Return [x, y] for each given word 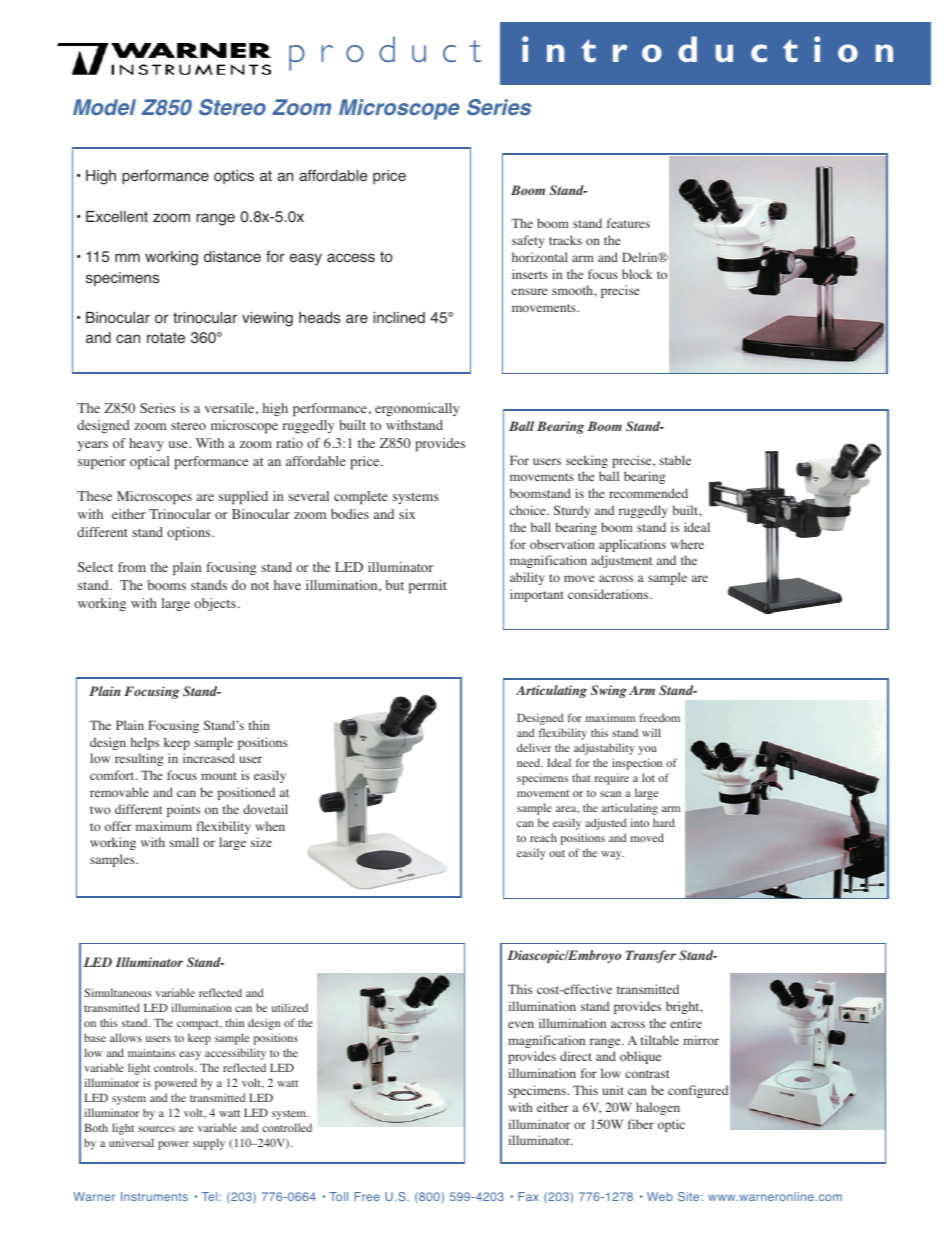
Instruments [154, 1196]
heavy [146, 444]
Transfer [651, 956]
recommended [648, 493]
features [628, 223]
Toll [338, 1196]
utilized [290, 1007]
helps [145, 743]
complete [361, 497]
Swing [609, 691]
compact [199, 1025]
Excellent [117, 217]
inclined [399, 318]
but [394, 585]
